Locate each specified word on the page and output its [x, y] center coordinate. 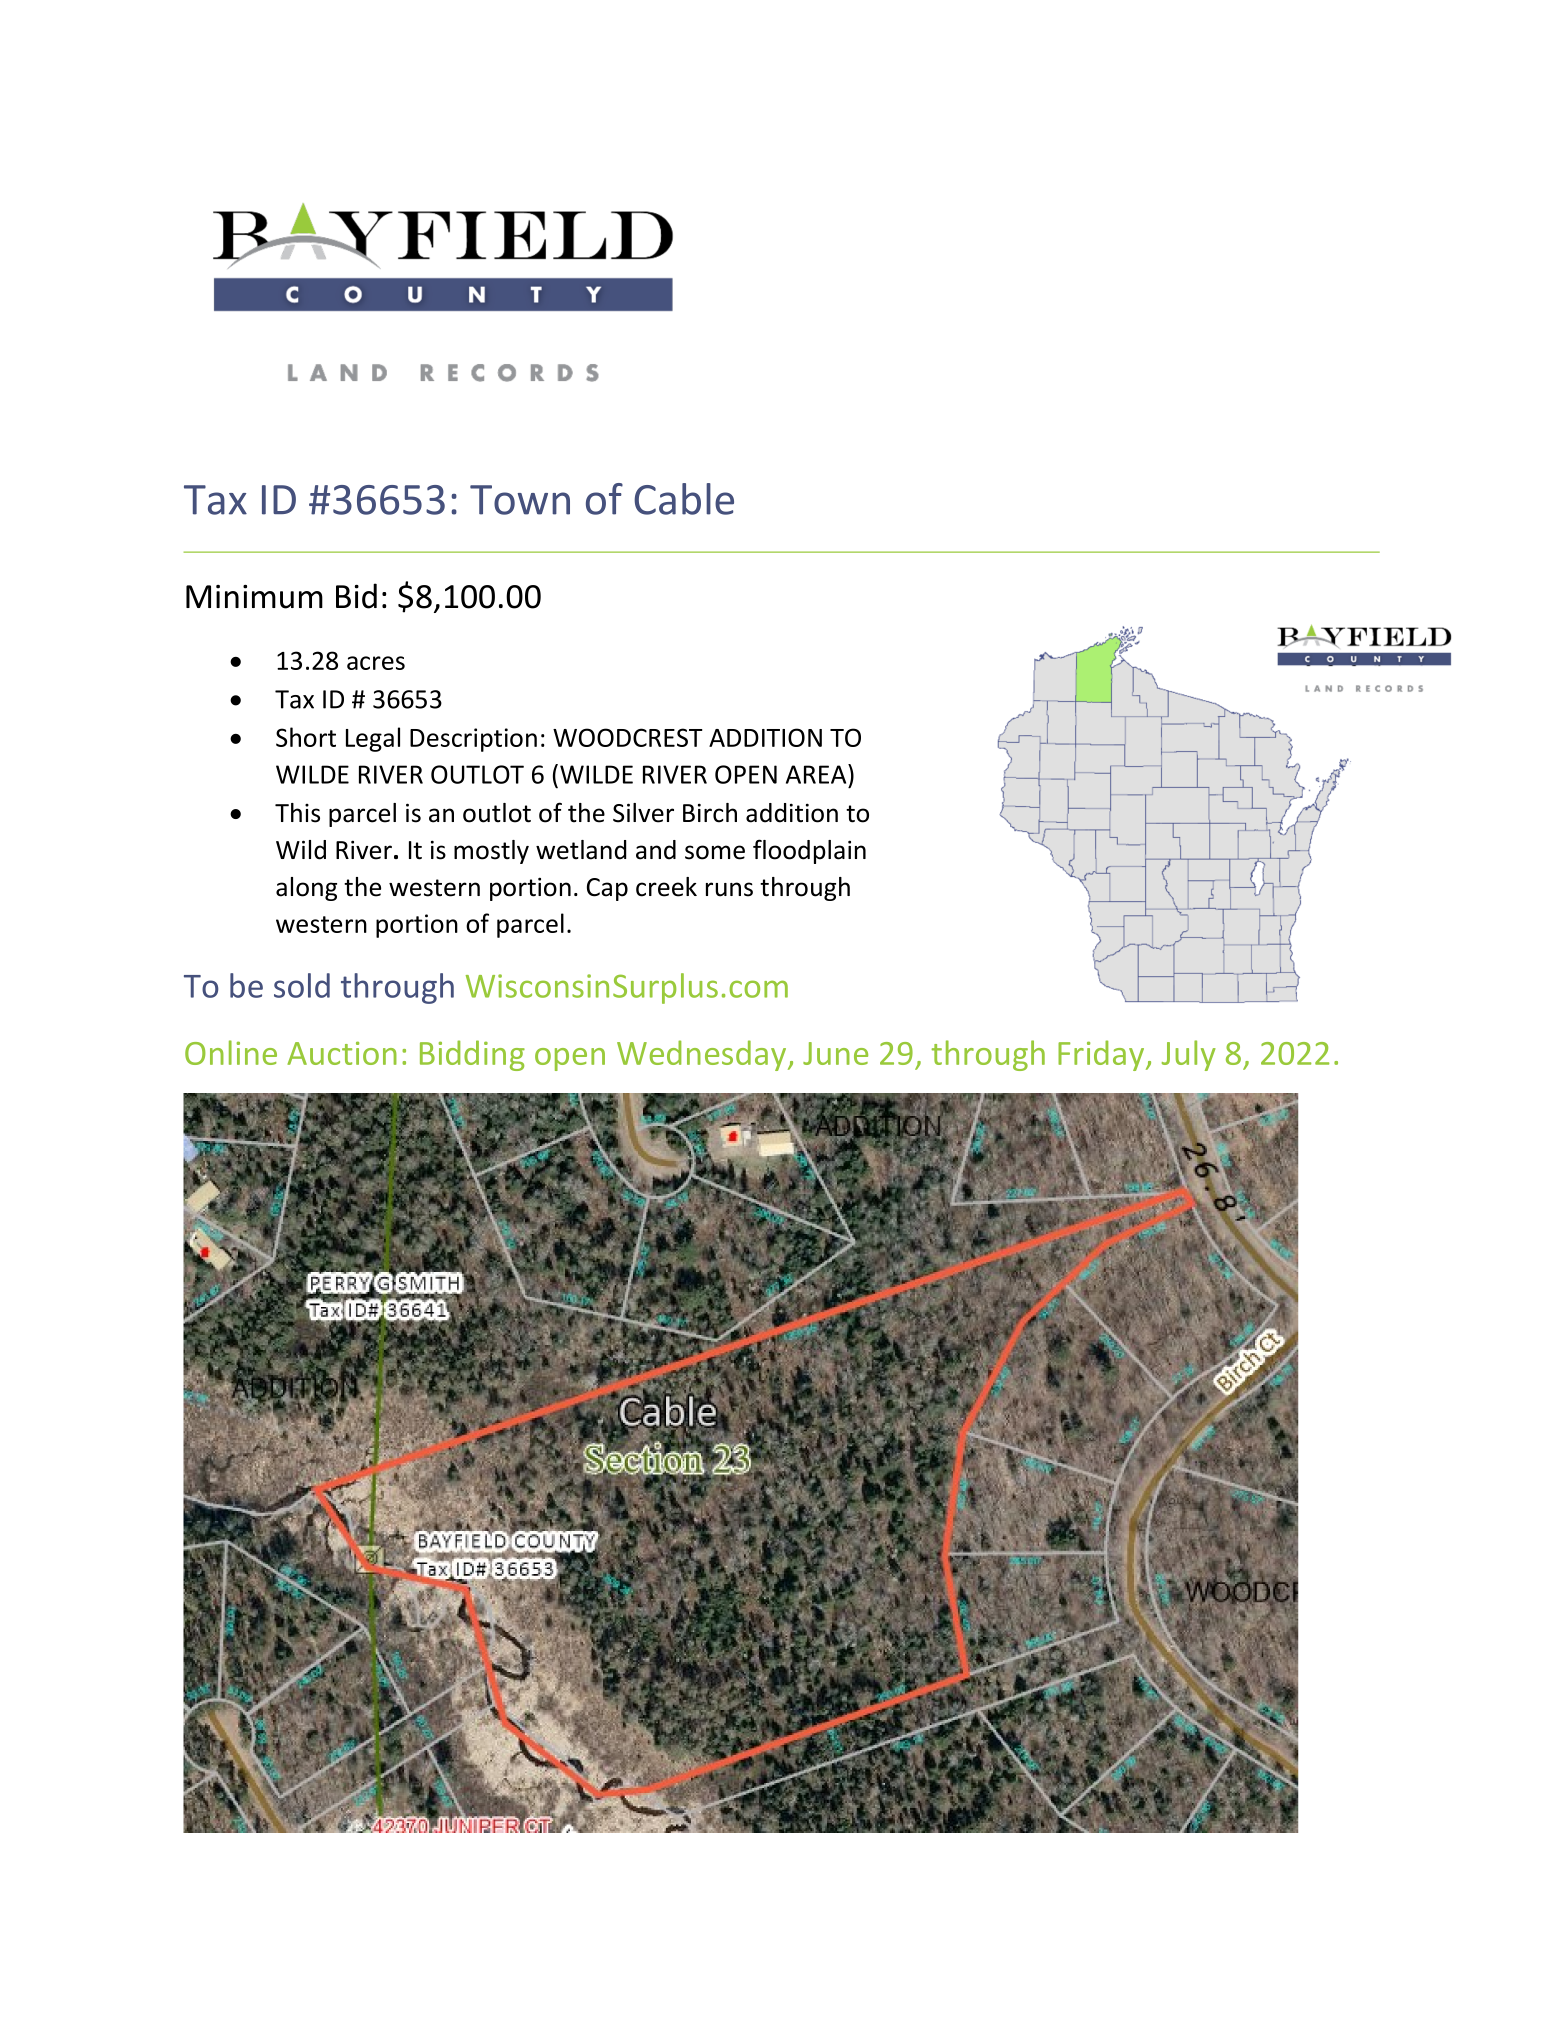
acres [376, 663]
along [306, 889]
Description [473, 740]
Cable [684, 499]
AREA [817, 774]
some [715, 852]
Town [520, 500]
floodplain [809, 851]
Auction [342, 1053]
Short [306, 737]
